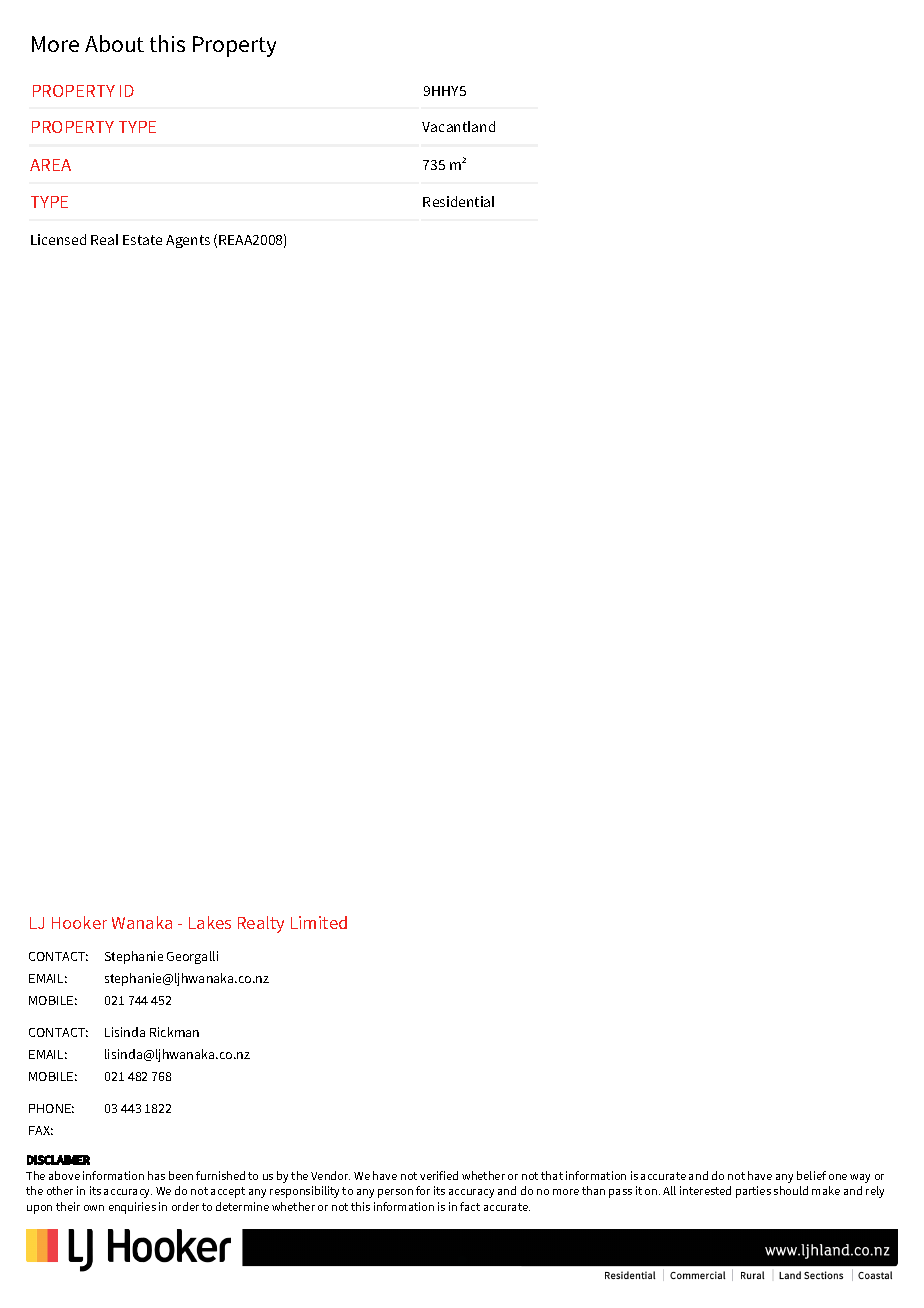 Image resolution: width=924 pixels, height=1308 pixels. Describe the element at coordinates (210, 922) in the screenshot. I see `Lakes` at that location.
